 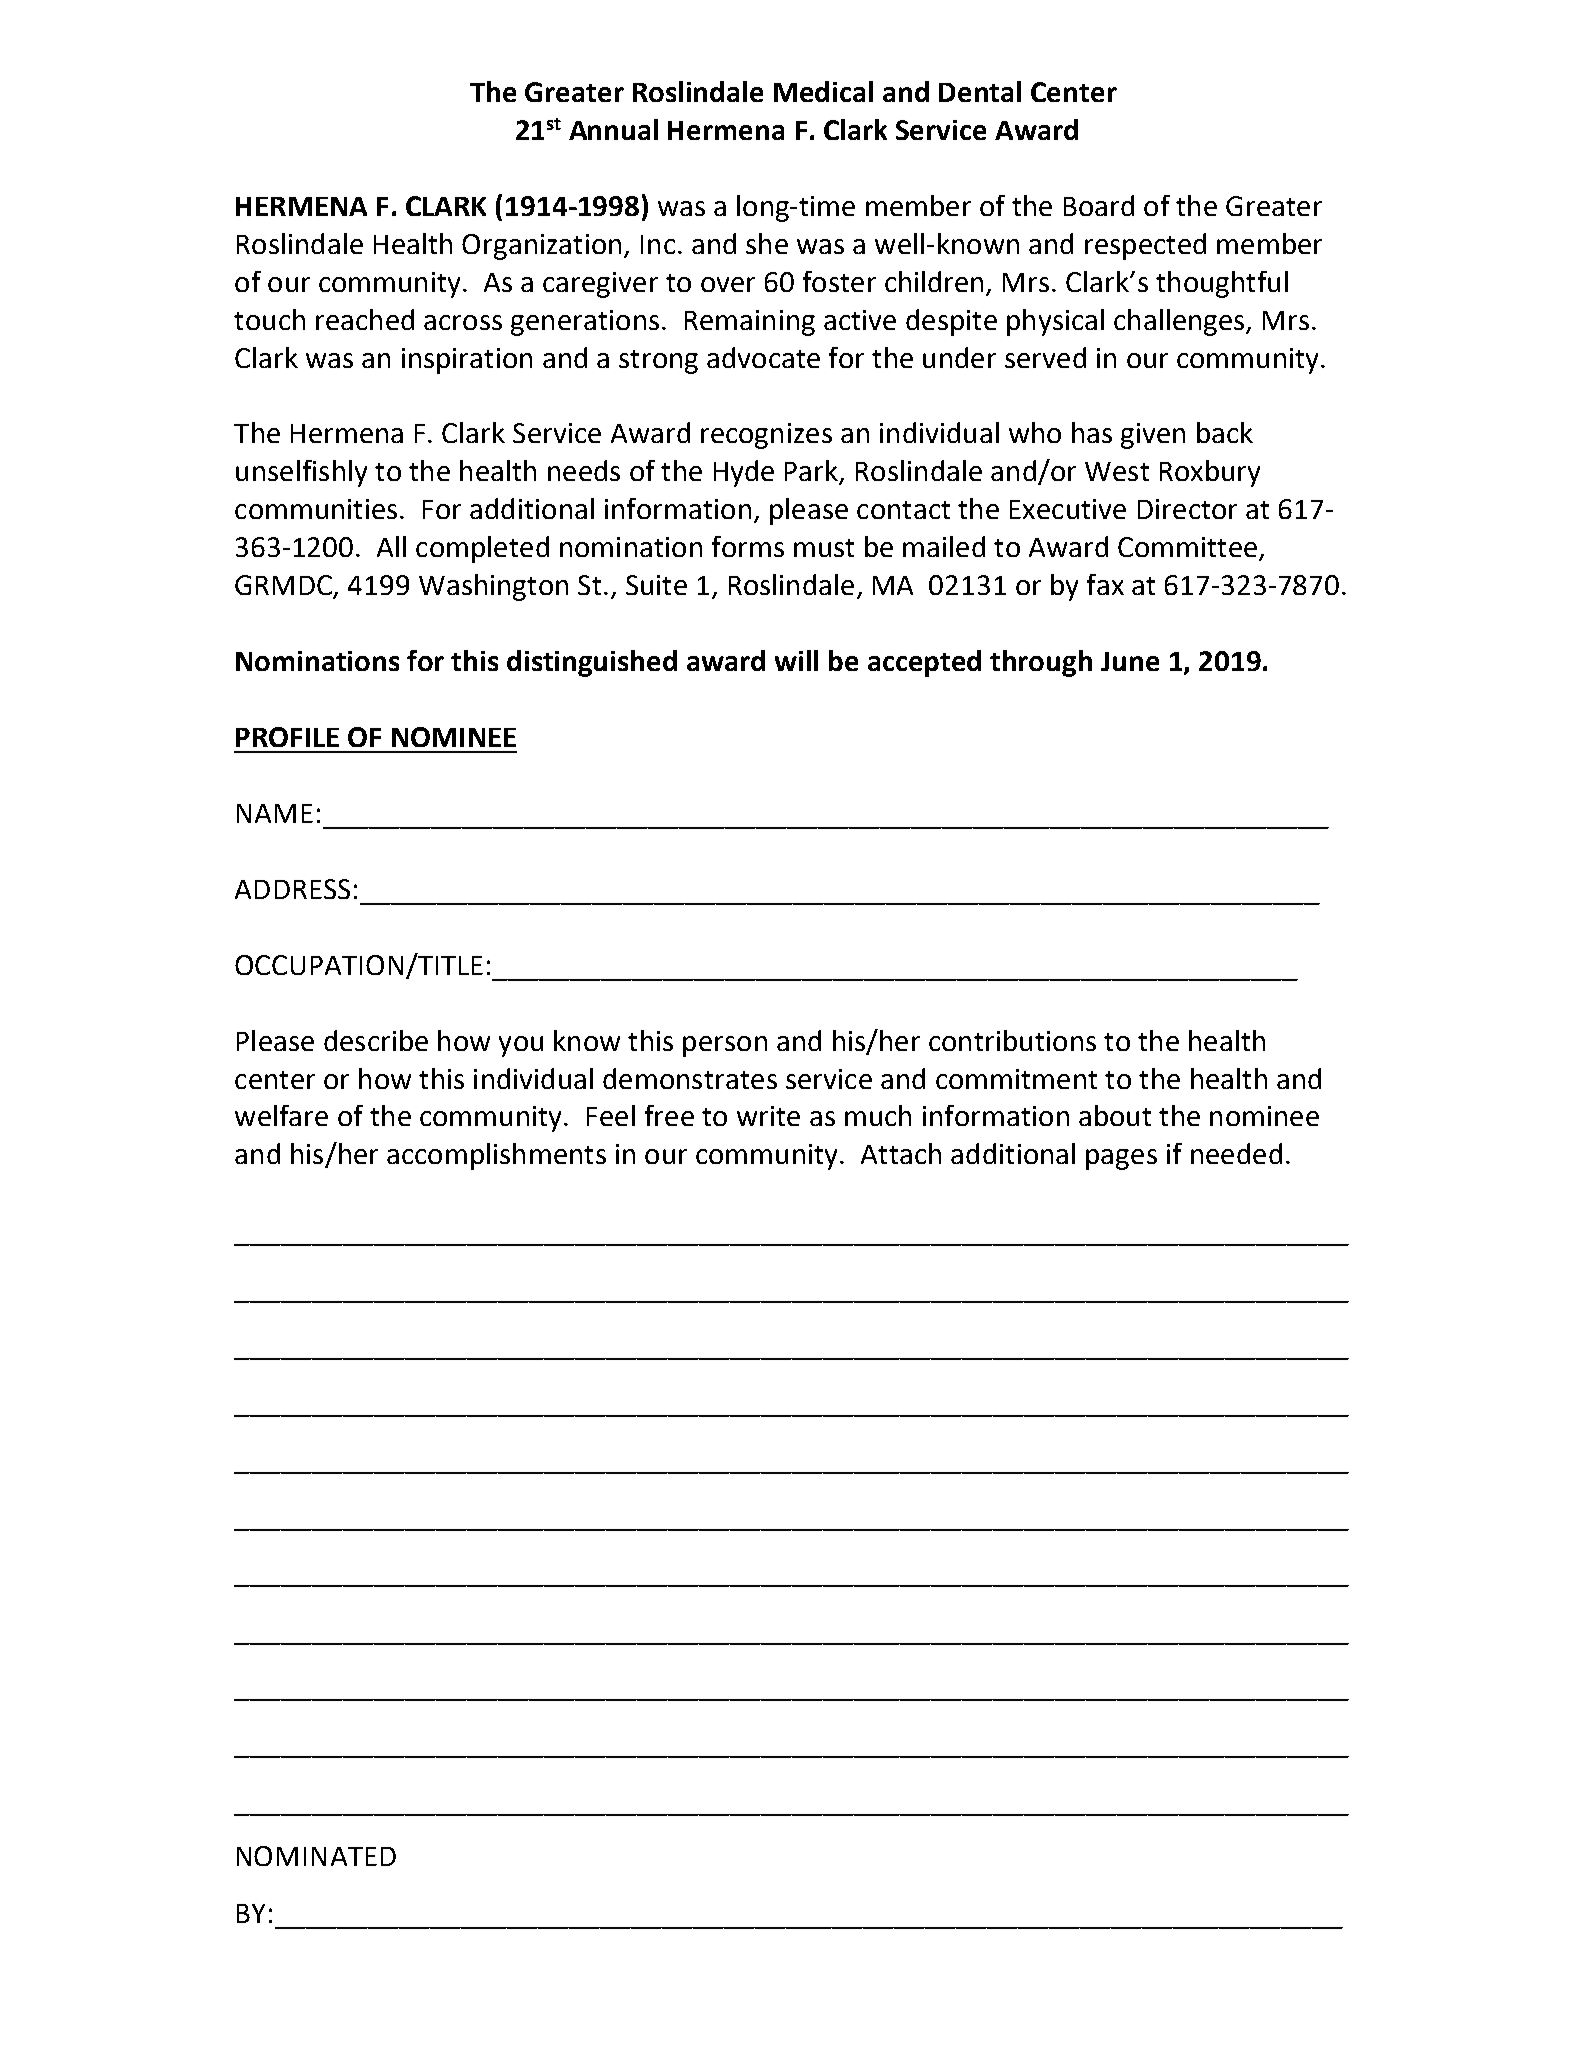 What do you see at coordinates (1117, 471) in the screenshot?
I see `West` at bounding box center [1117, 471].
